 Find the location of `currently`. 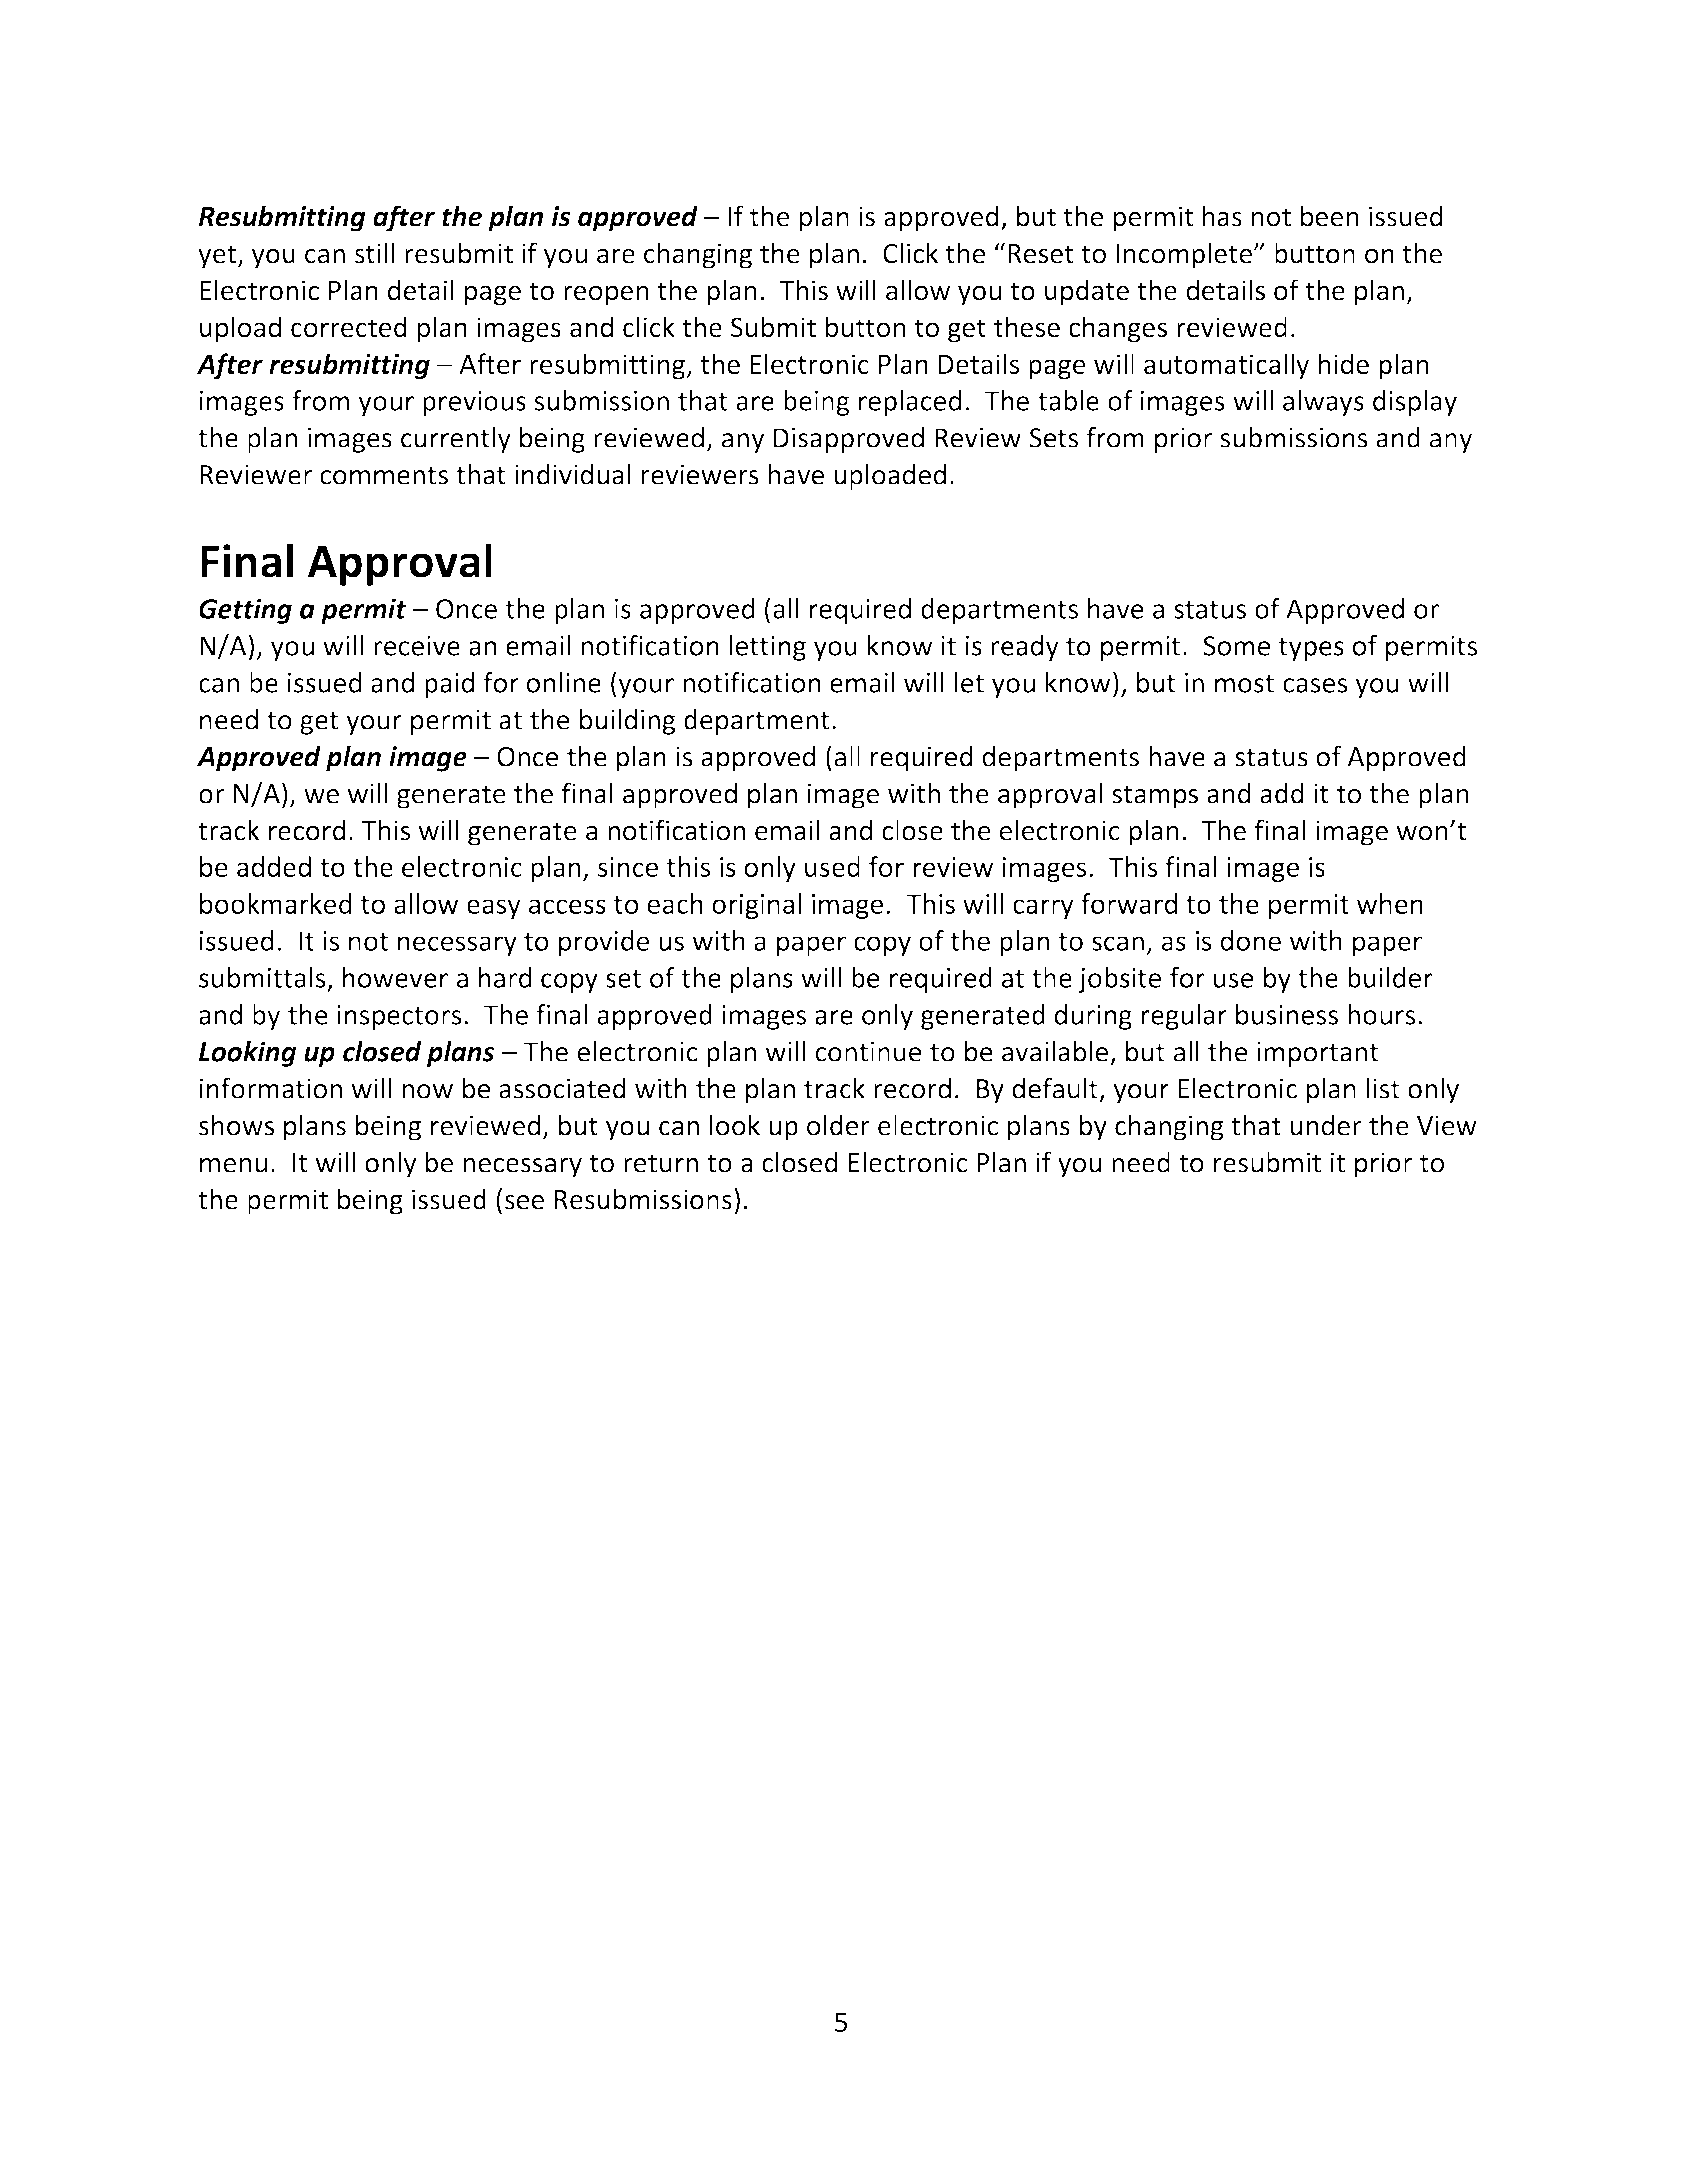

currently is located at coordinates (456, 440).
